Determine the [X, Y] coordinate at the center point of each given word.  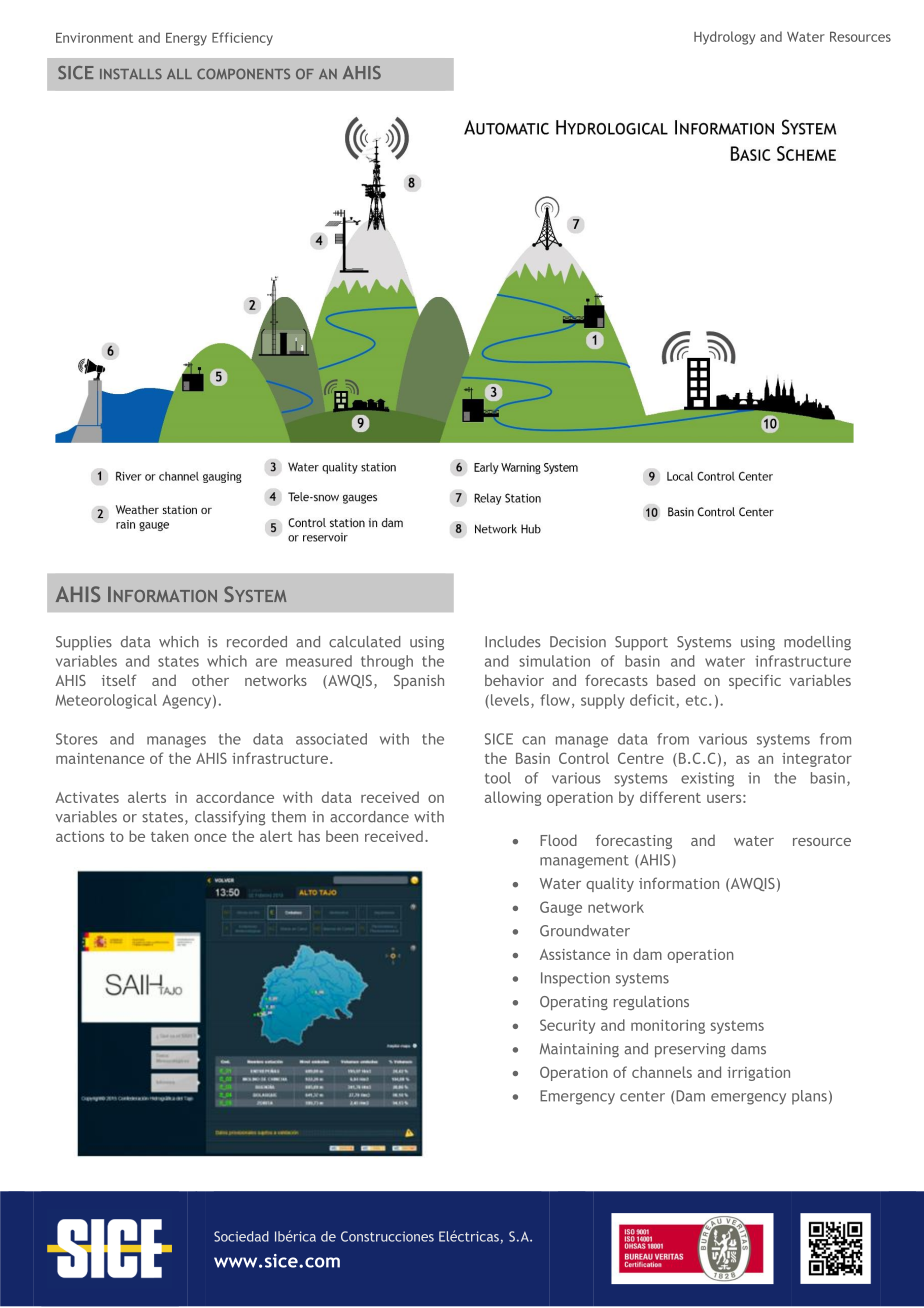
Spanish [419, 681]
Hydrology [724, 38]
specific [755, 681]
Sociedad [241, 1236]
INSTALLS [131, 73]
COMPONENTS [243, 73]
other [210, 680]
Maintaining [579, 1050]
